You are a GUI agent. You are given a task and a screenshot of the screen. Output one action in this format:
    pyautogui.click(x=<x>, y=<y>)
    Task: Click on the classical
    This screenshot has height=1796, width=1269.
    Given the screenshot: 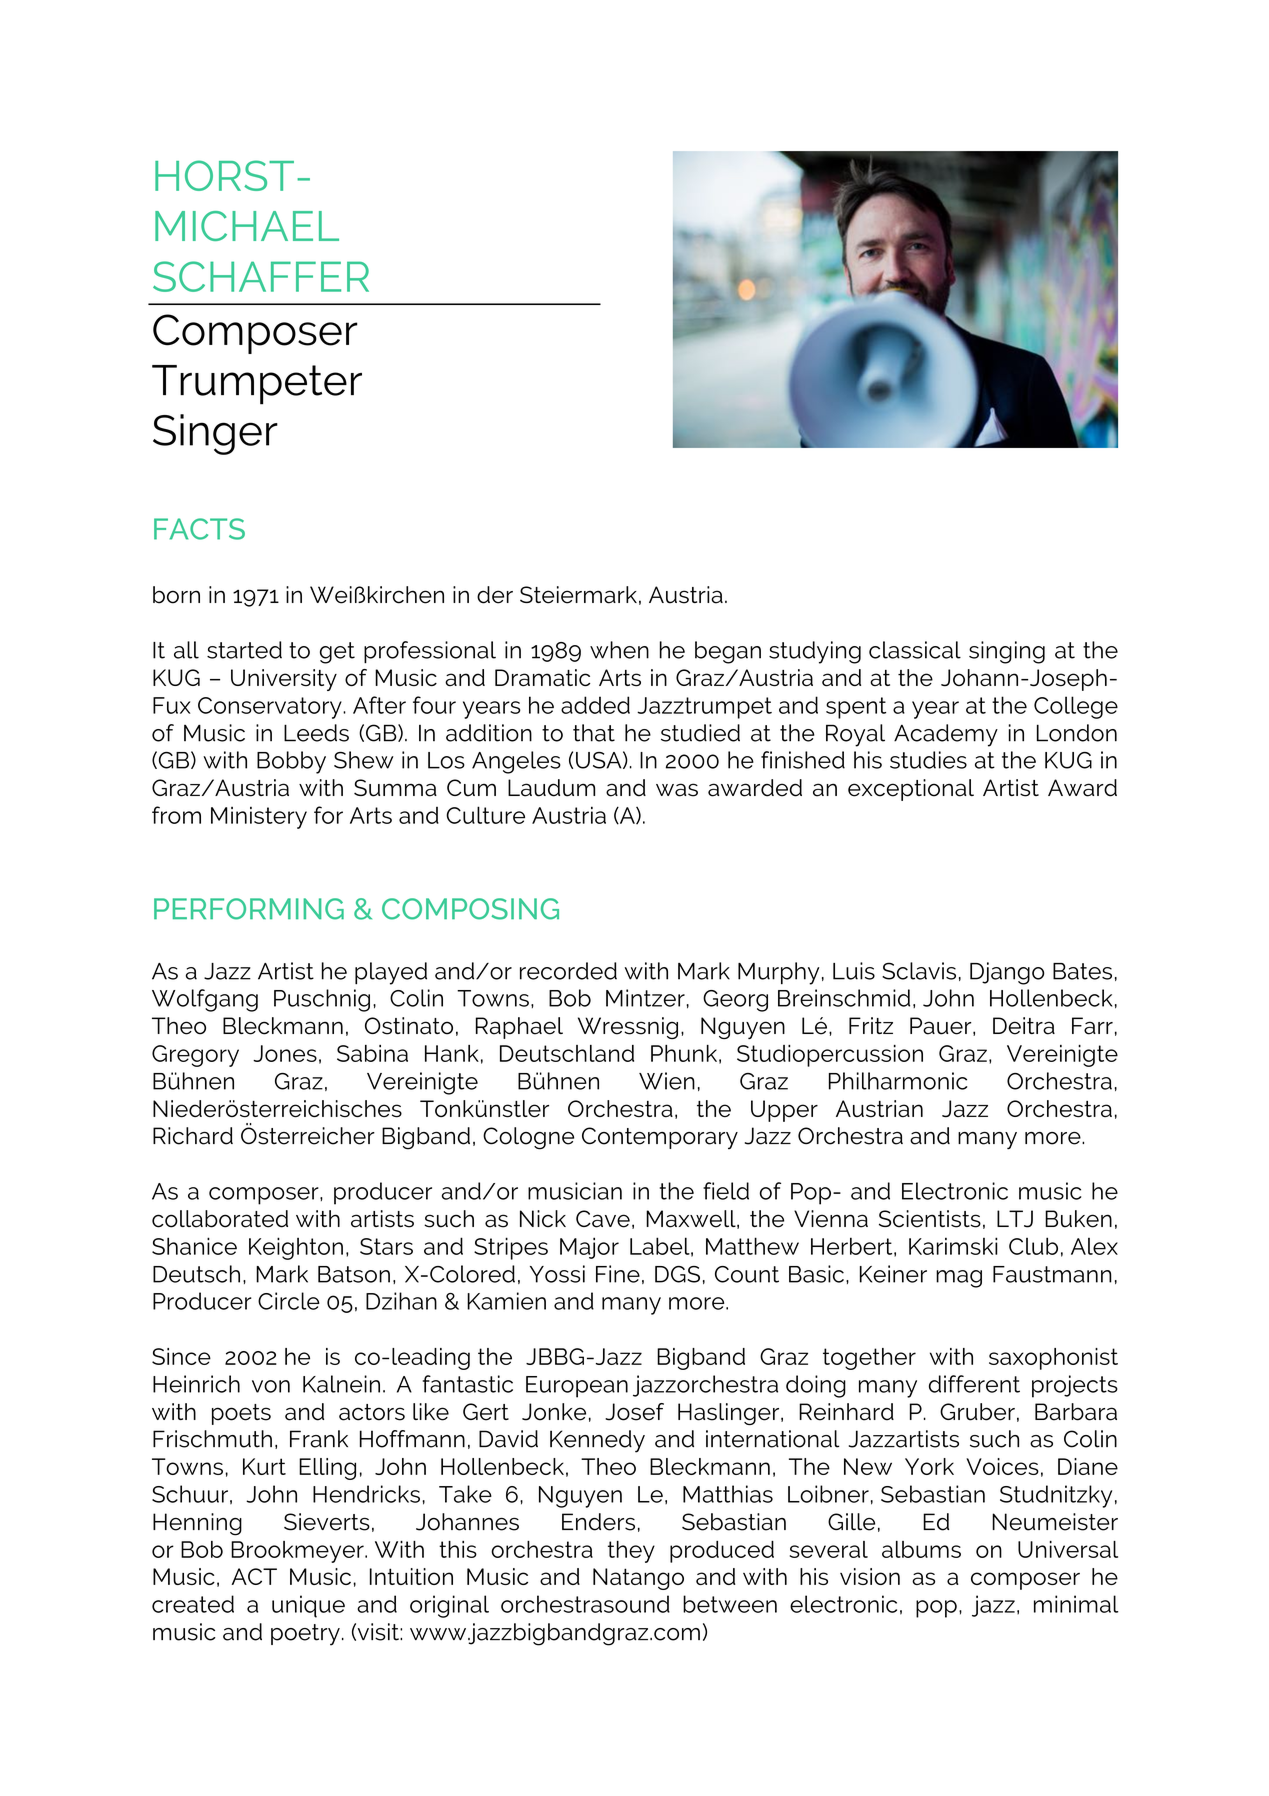 What is the action you would take?
    pyautogui.click(x=915, y=650)
